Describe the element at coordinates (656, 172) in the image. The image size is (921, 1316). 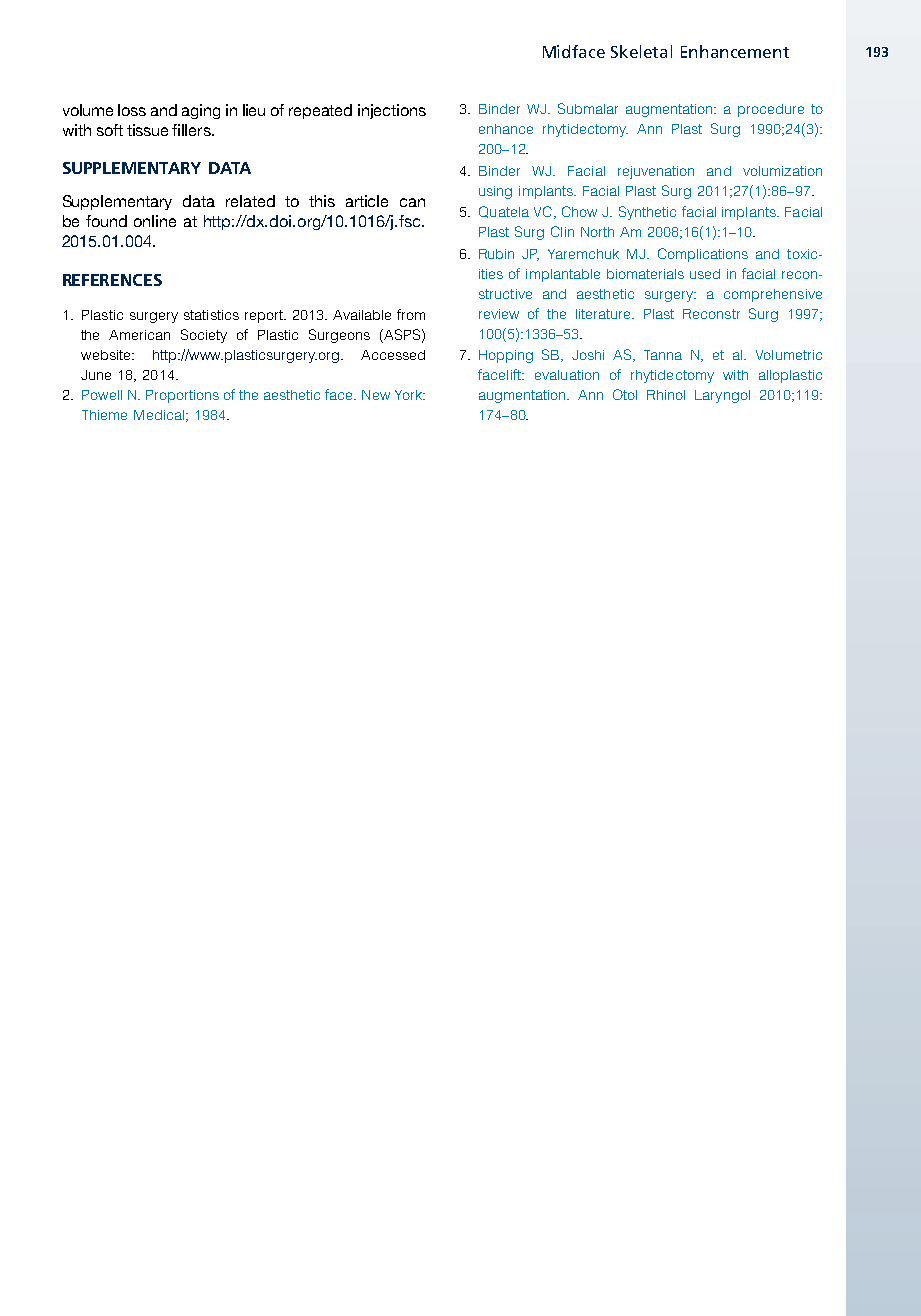
I see `rejuvenation` at that location.
